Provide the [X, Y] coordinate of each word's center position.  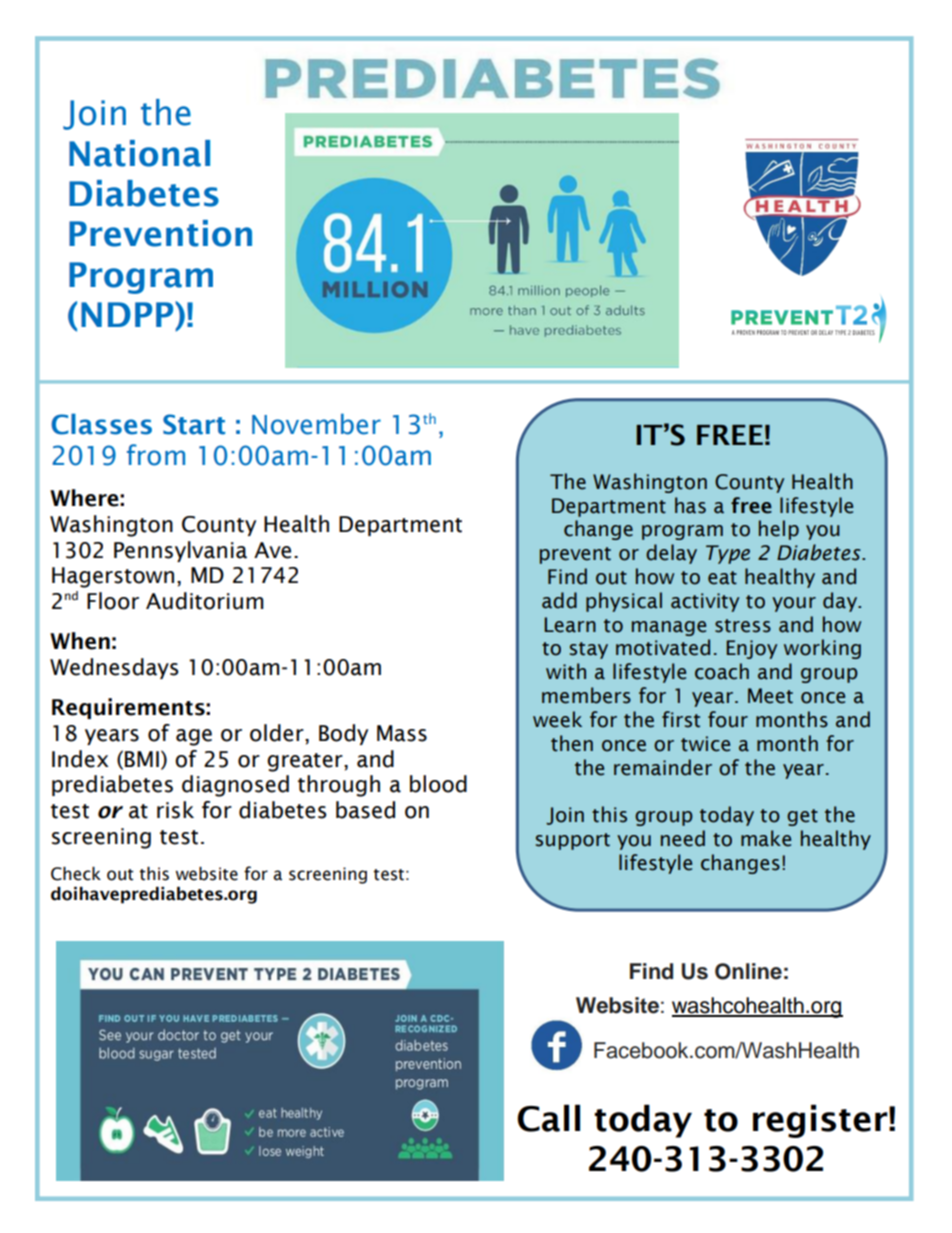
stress [743, 626]
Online [748, 971]
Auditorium [205, 601]
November [316, 424]
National [139, 153]
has [690, 505]
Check [76, 874]
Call [548, 1118]
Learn [570, 625]
